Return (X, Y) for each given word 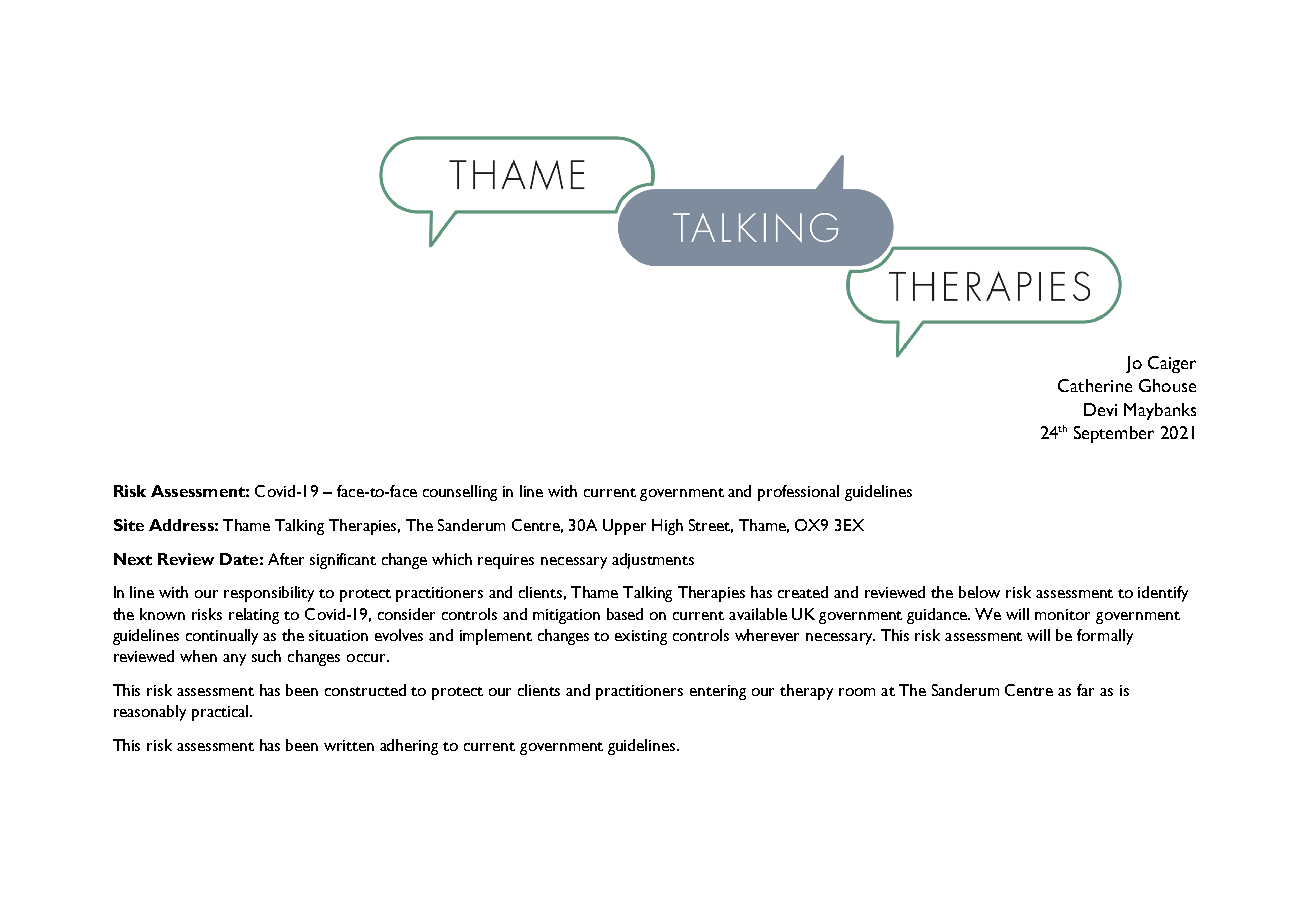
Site (129, 525)
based (625, 614)
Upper (624, 527)
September (1114, 434)
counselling (460, 493)
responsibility (269, 594)
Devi (1100, 409)
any (234, 660)
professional (798, 493)
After (286, 559)
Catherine (1095, 385)
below (979, 592)
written (349, 745)
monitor (1062, 614)
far (1085, 690)
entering (718, 692)
